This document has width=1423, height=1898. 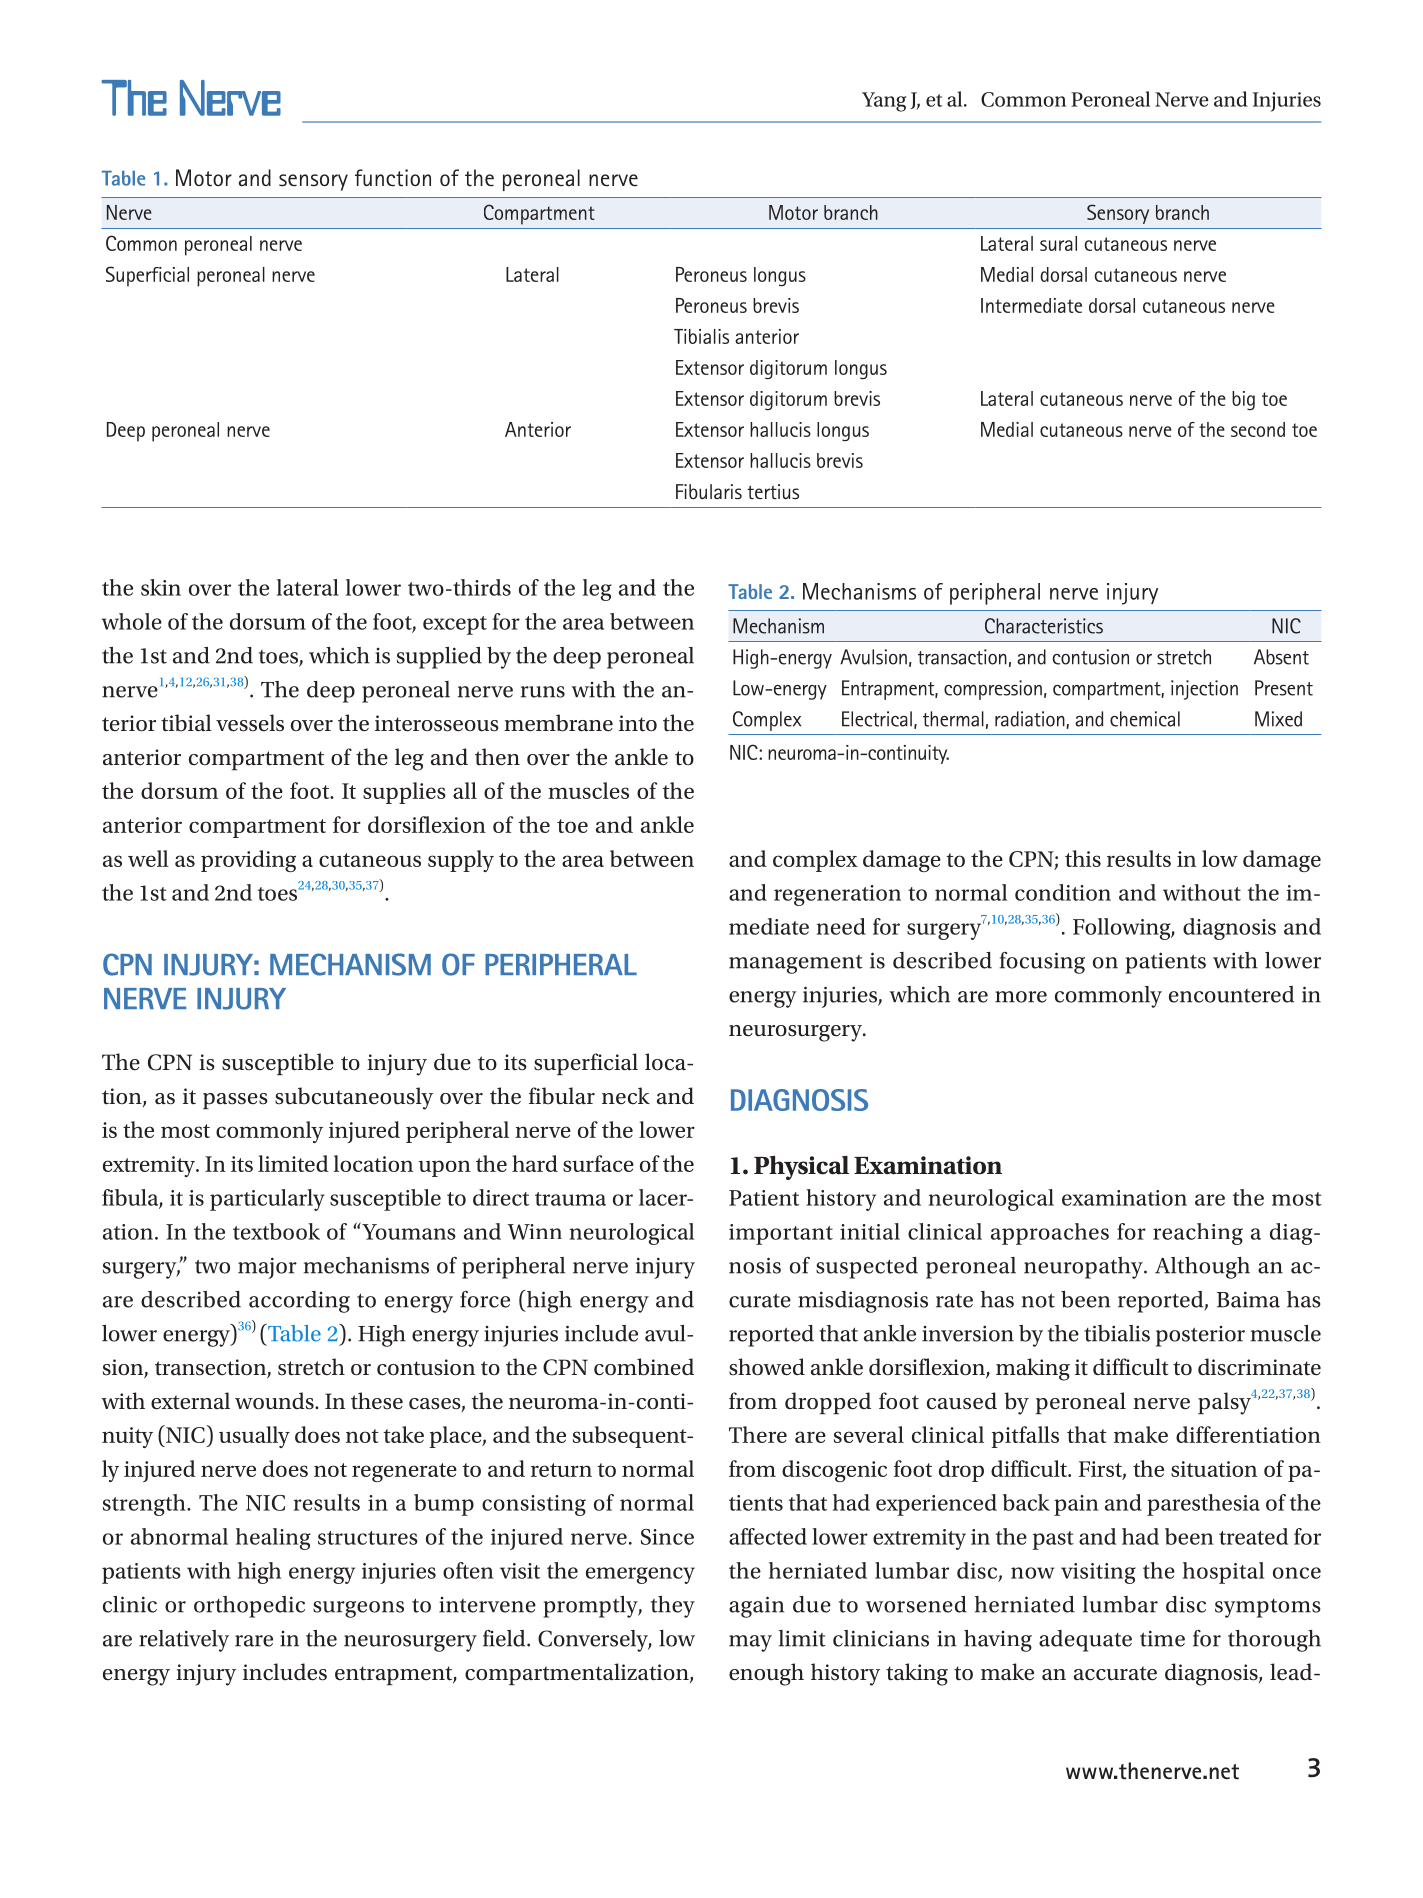 I want to click on big, so click(x=1243, y=400).
